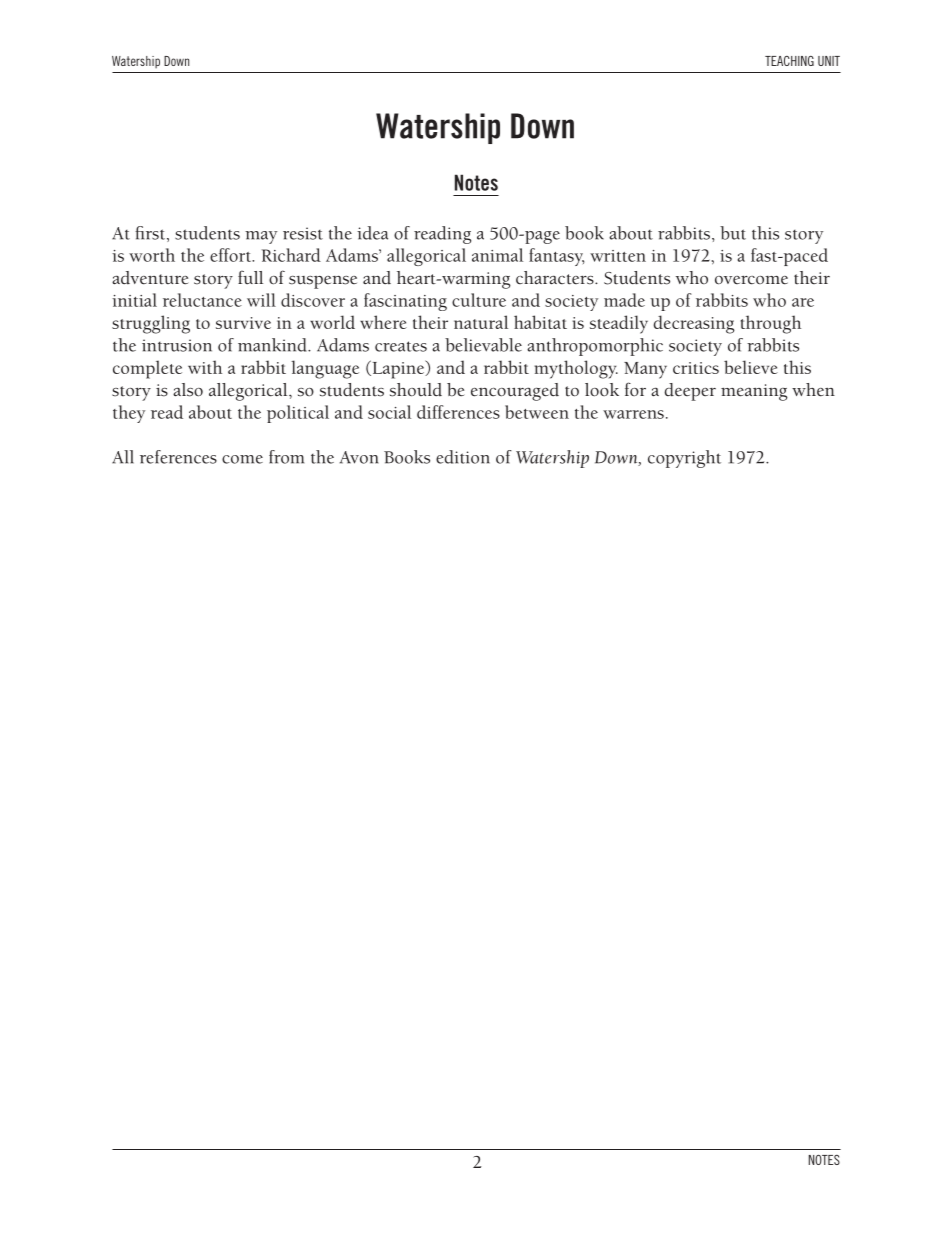 The image size is (952, 1233). What do you see at coordinates (463, 457) in the screenshot?
I see `edition` at bounding box center [463, 457].
